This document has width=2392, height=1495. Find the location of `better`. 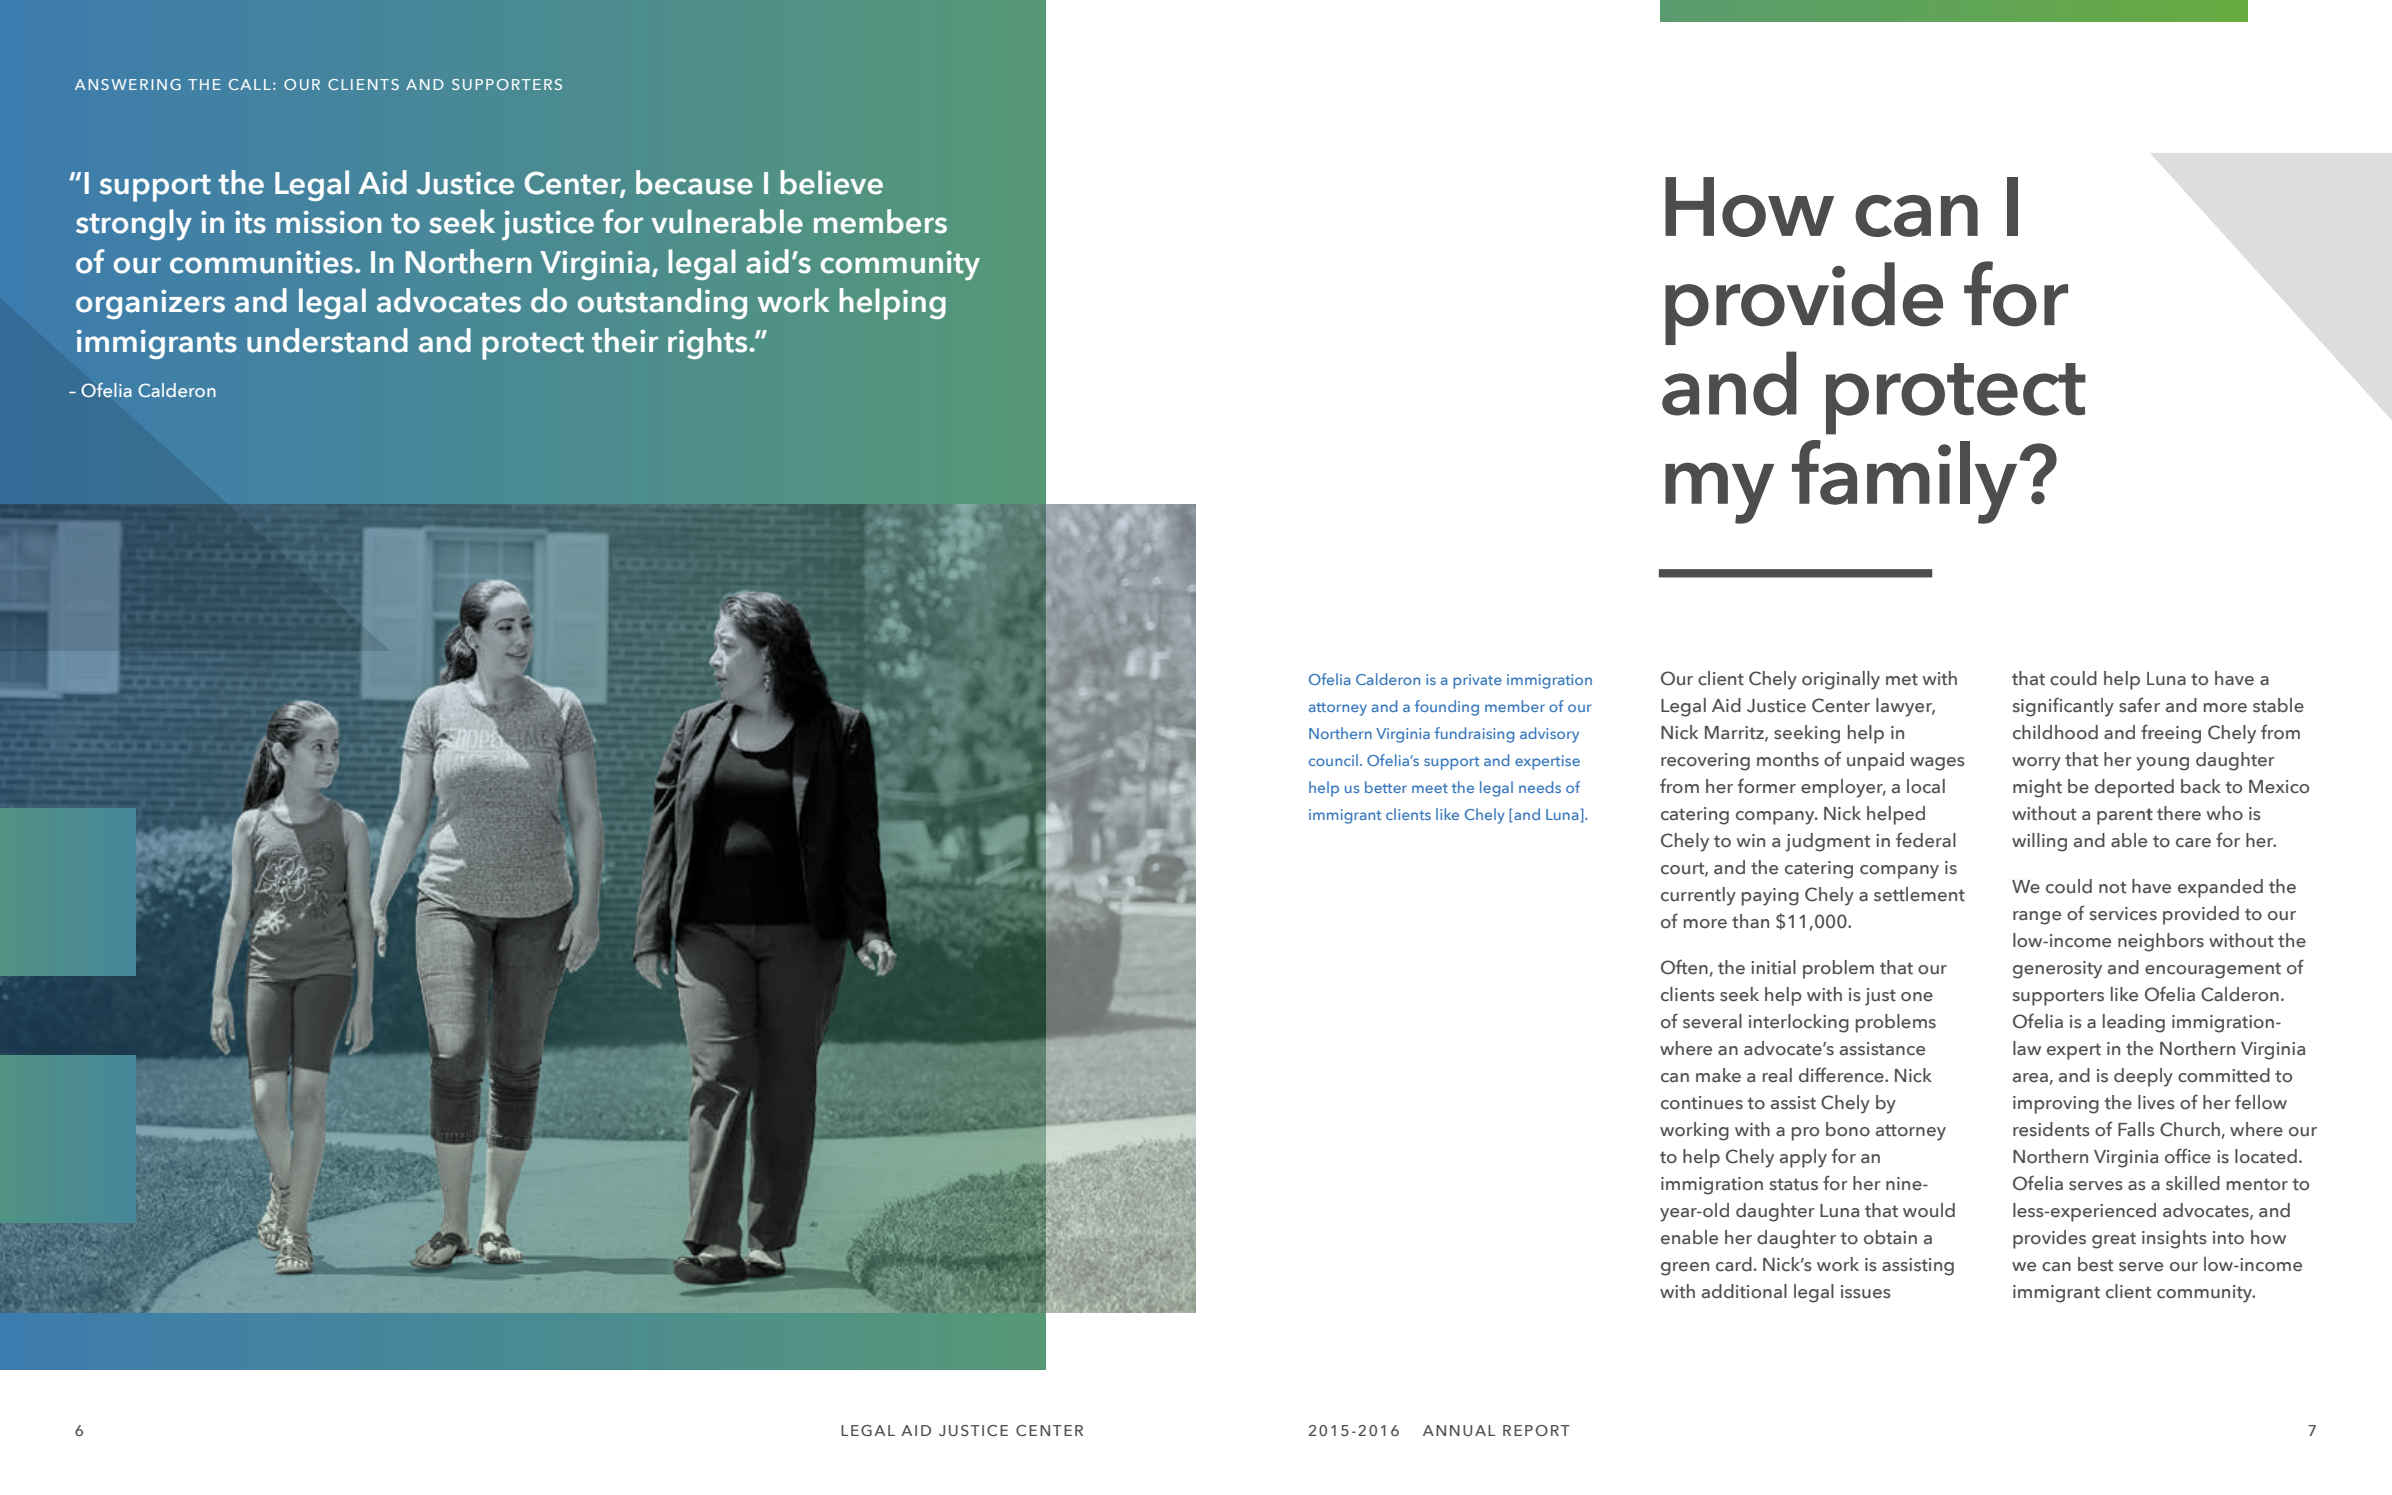

better is located at coordinates (1386, 787).
